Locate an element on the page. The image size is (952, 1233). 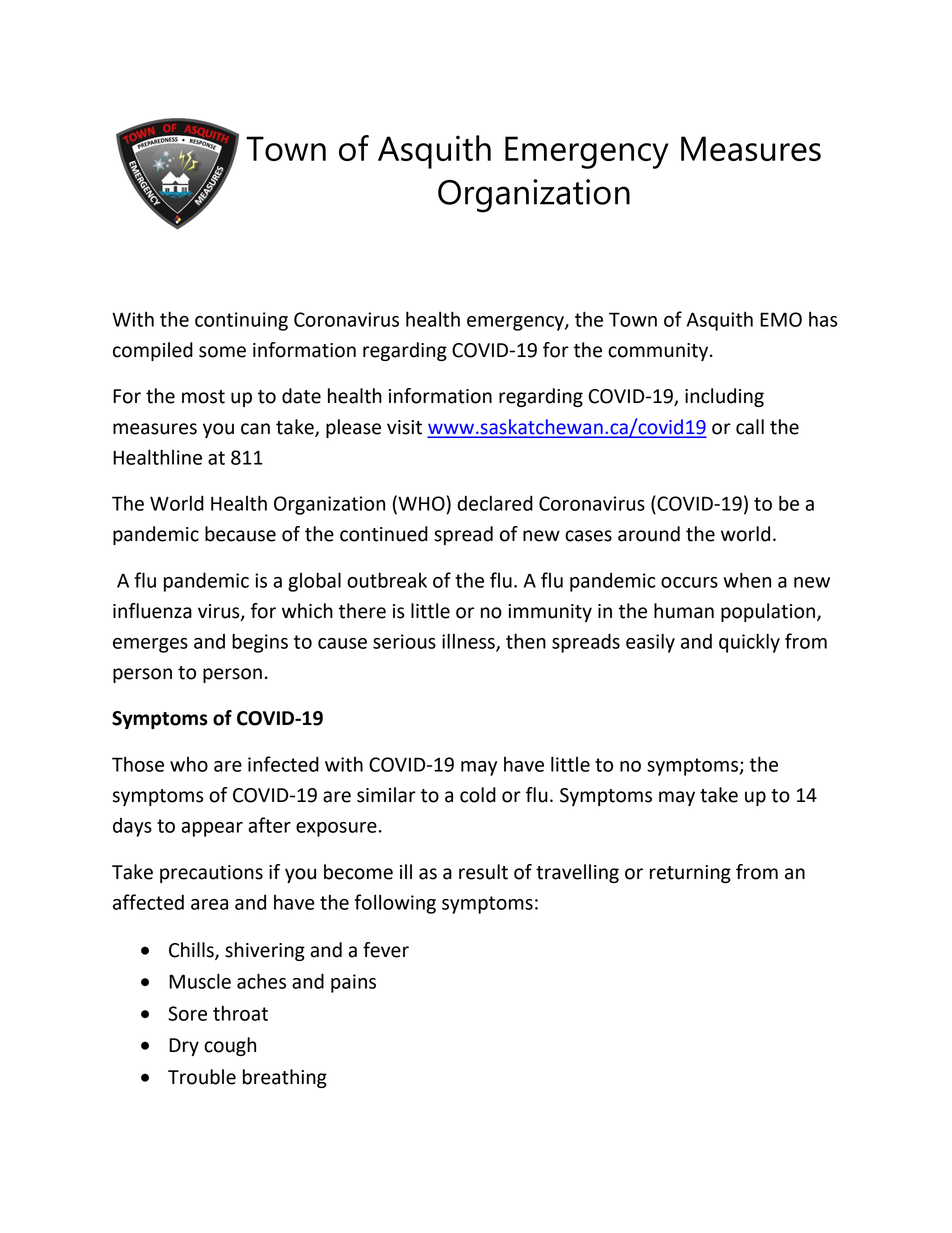
cough is located at coordinates (230, 1046).
